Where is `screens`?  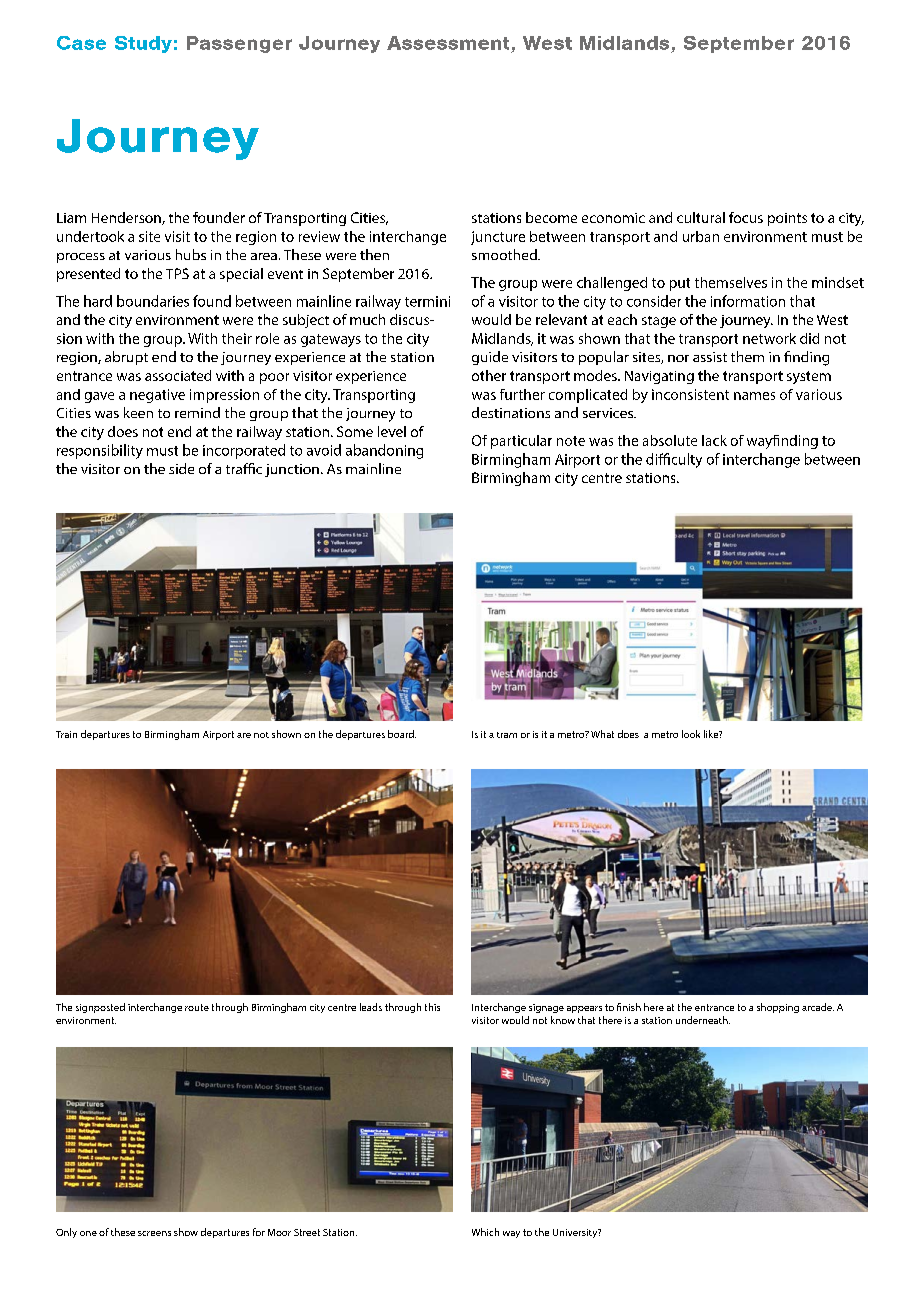 screens is located at coordinates (154, 1233).
